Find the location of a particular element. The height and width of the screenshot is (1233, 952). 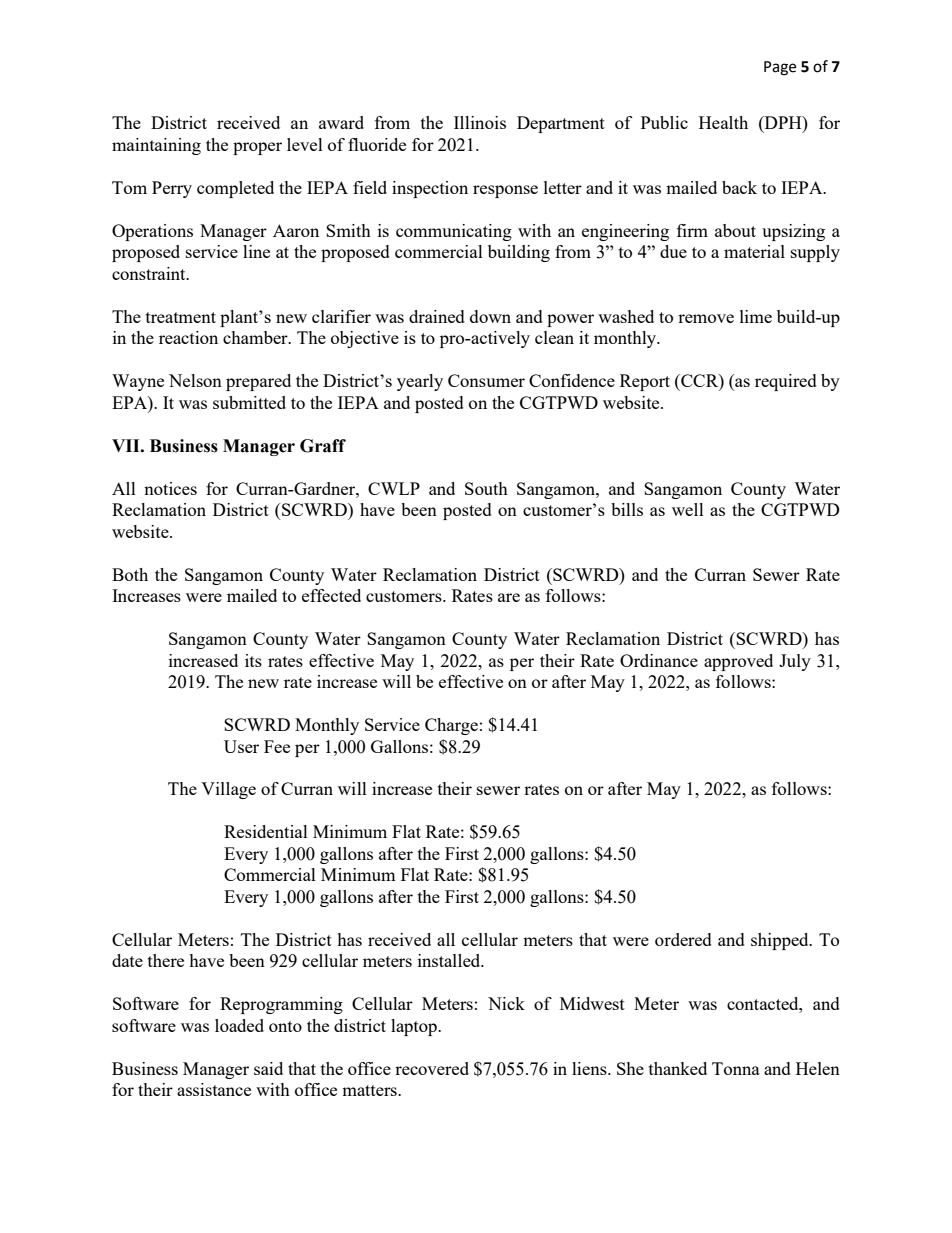

proper is located at coordinates (257, 148).
